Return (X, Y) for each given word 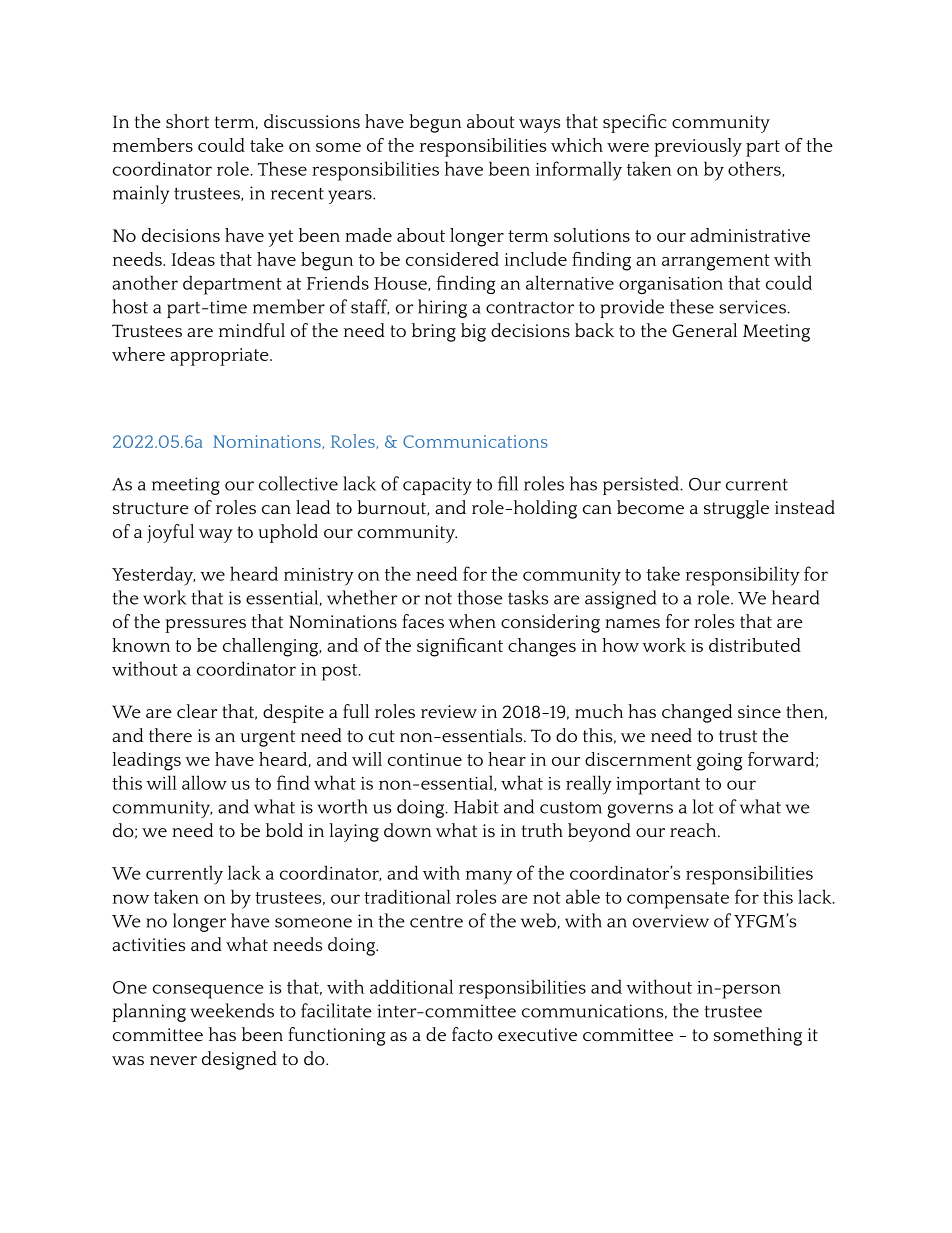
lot (703, 806)
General (704, 330)
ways (539, 126)
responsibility (743, 576)
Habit (476, 806)
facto (472, 1034)
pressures (205, 626)
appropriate (220, 357)
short (187, 121)
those (480, 597)
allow (204, 782)
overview (671, 921)
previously (698, 147)
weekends (232, 1010)
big (473, 332)
